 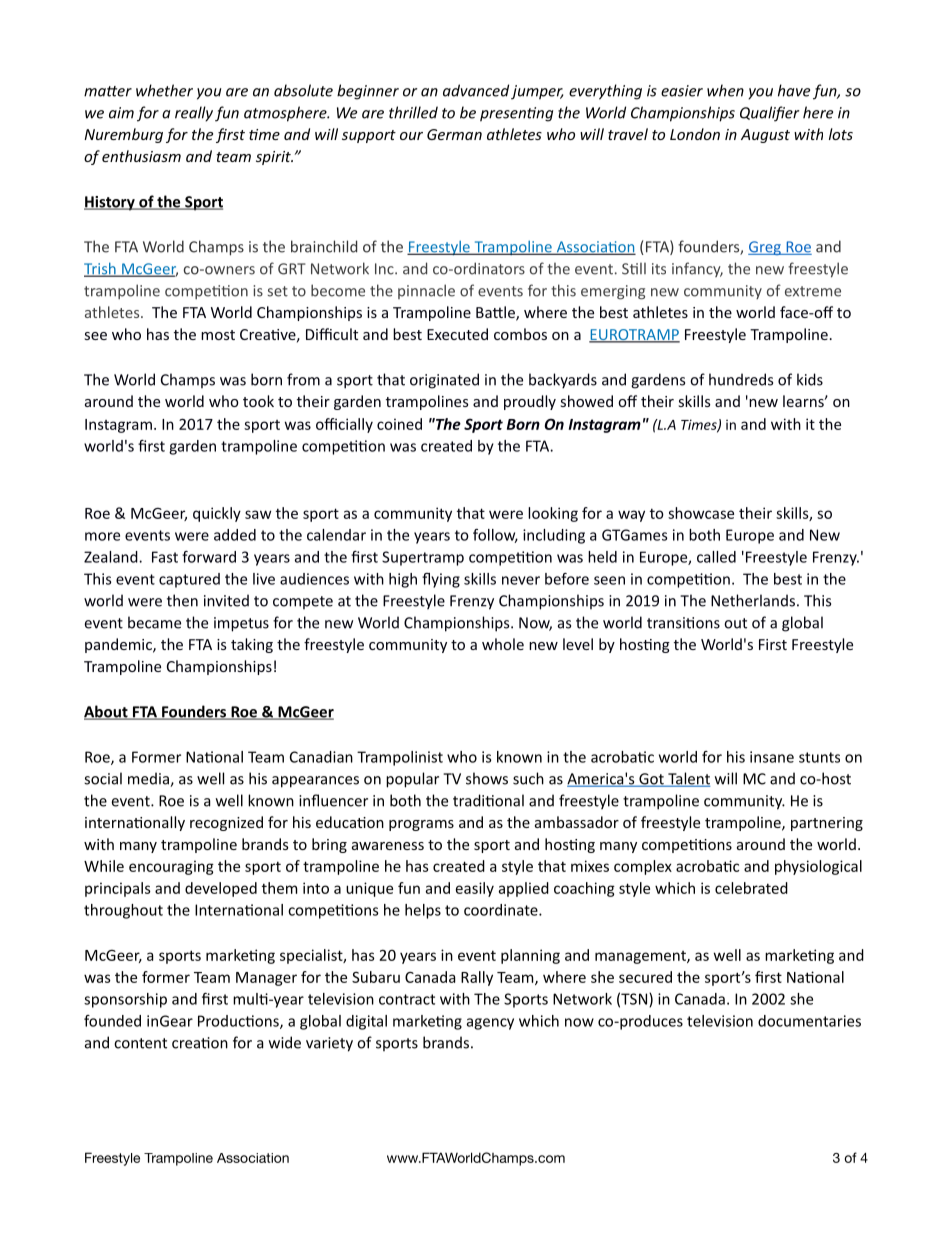 I want to click on originated, so click(x=444, y=381).
